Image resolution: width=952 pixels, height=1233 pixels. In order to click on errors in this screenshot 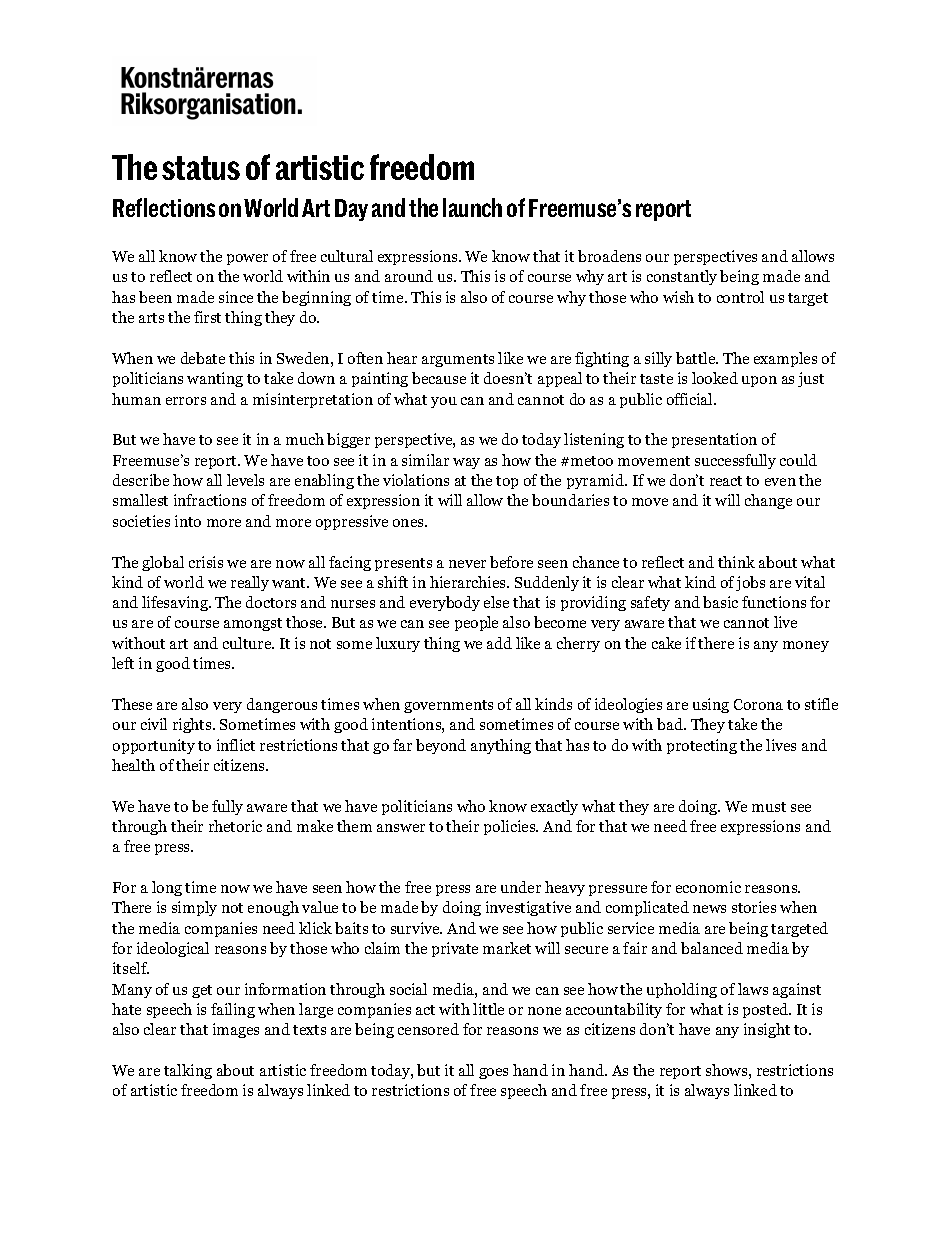, I will do `click(186, 401)`.
